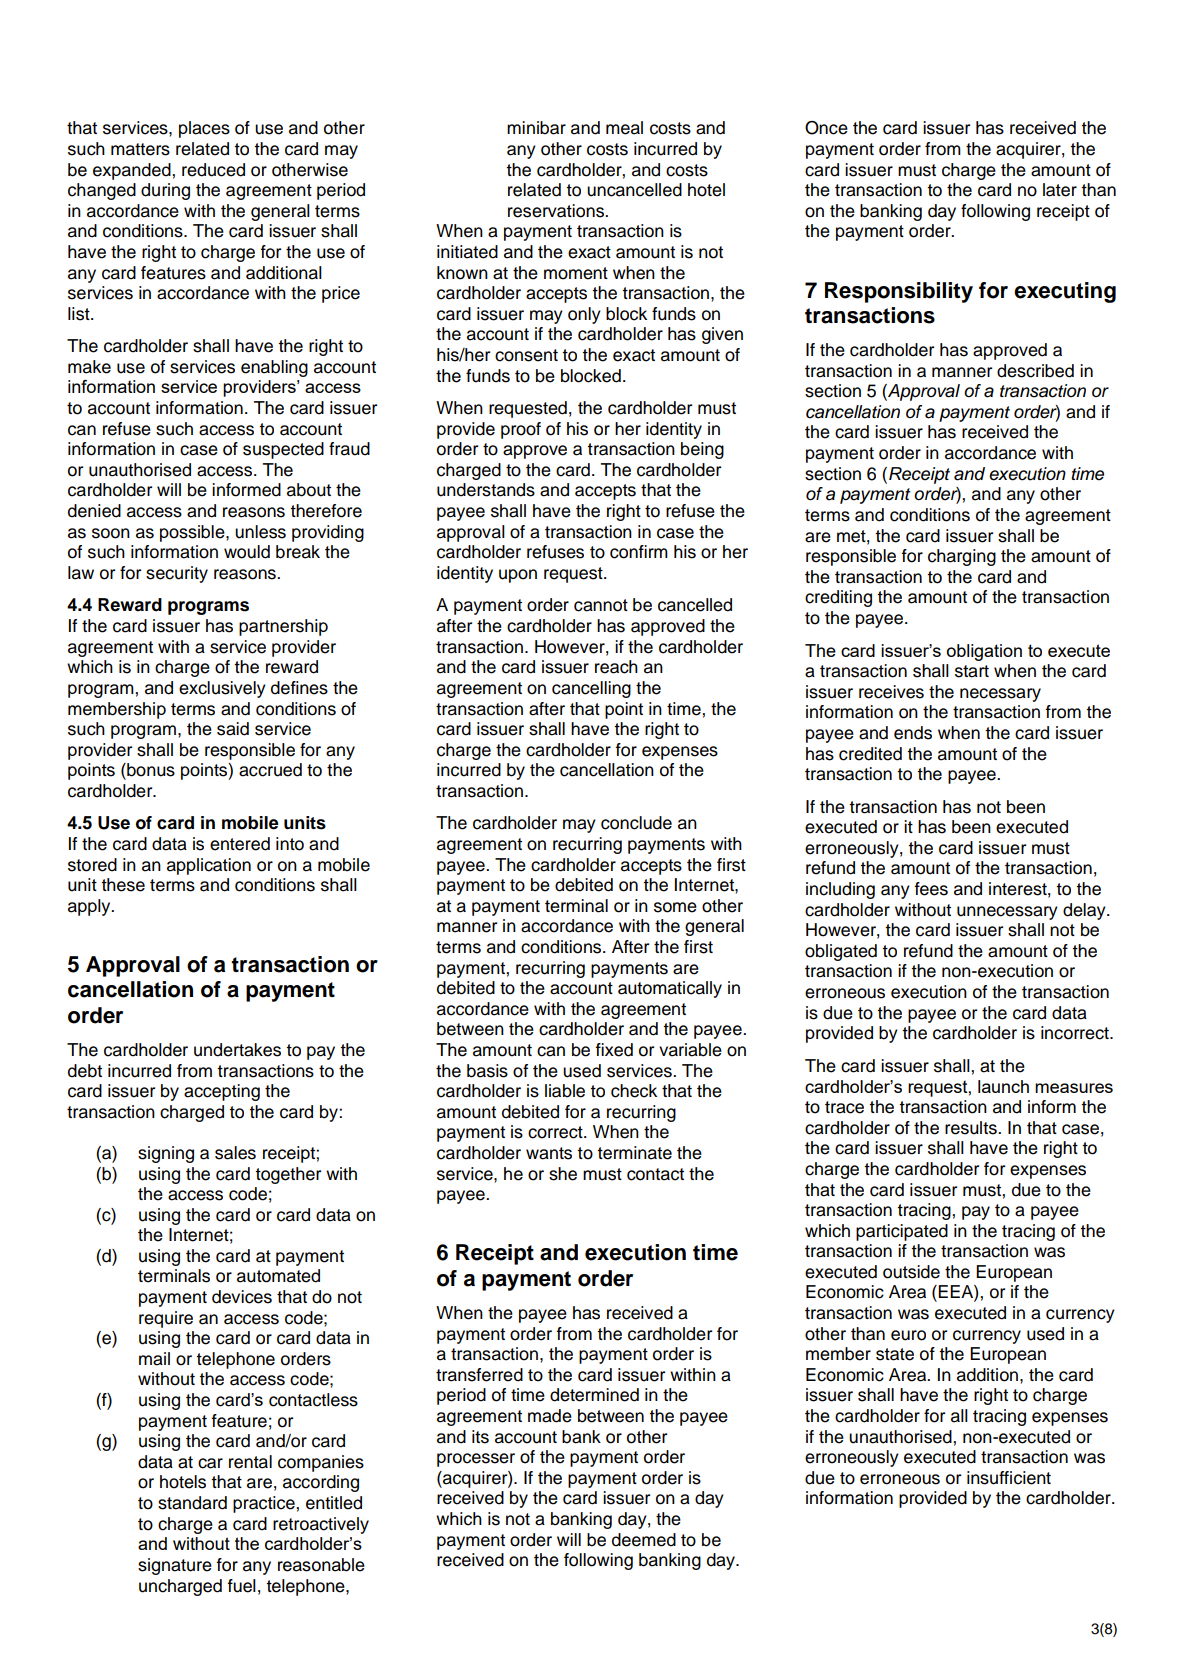 The image size is (1185, 1676). I want to click on reduced, so click(213, 170).
